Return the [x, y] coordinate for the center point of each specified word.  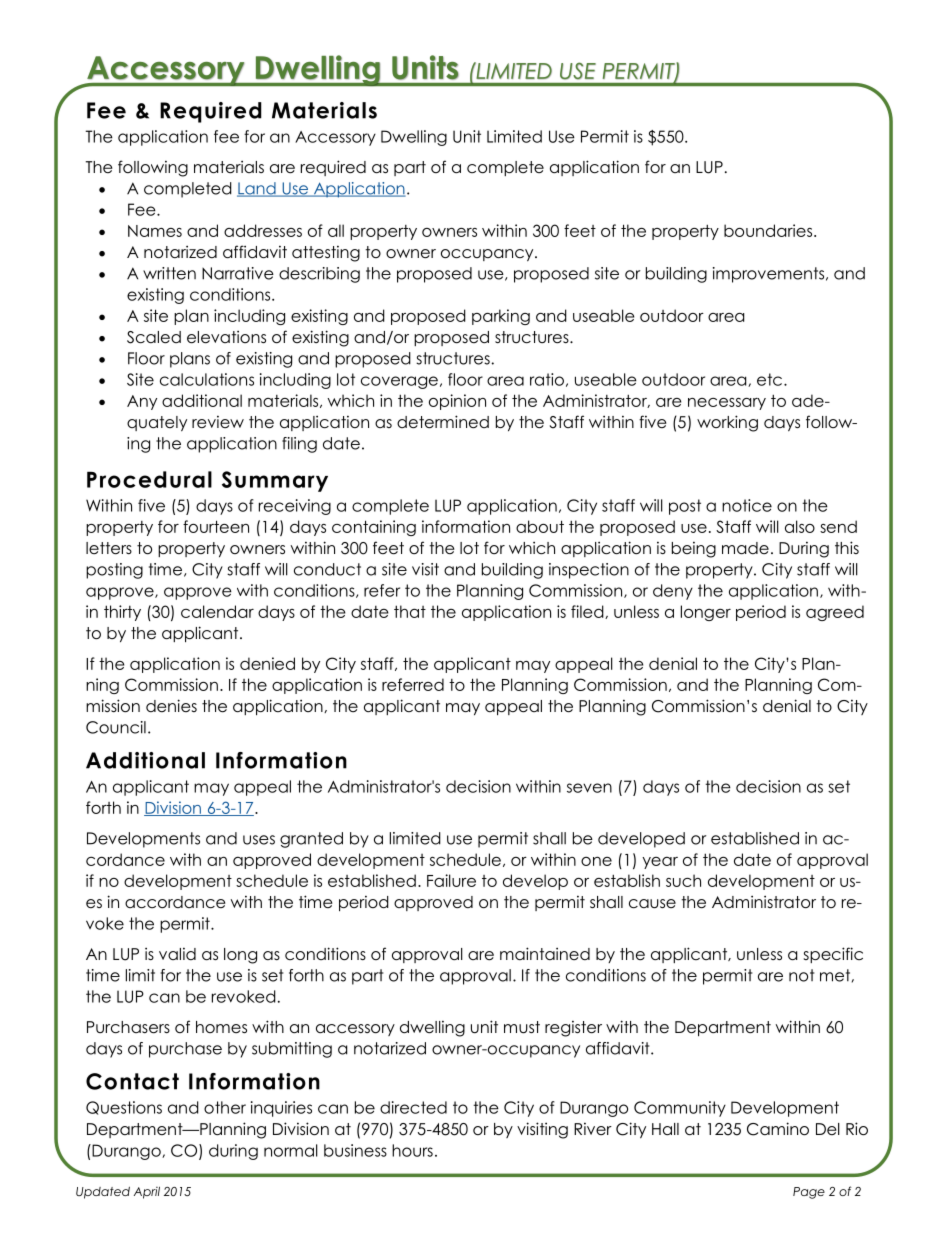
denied [267, 663]
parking [501, 317]
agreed [835, 613]
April [147, 1193]
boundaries [769, 230]
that [410, 611]
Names [155, 231]
